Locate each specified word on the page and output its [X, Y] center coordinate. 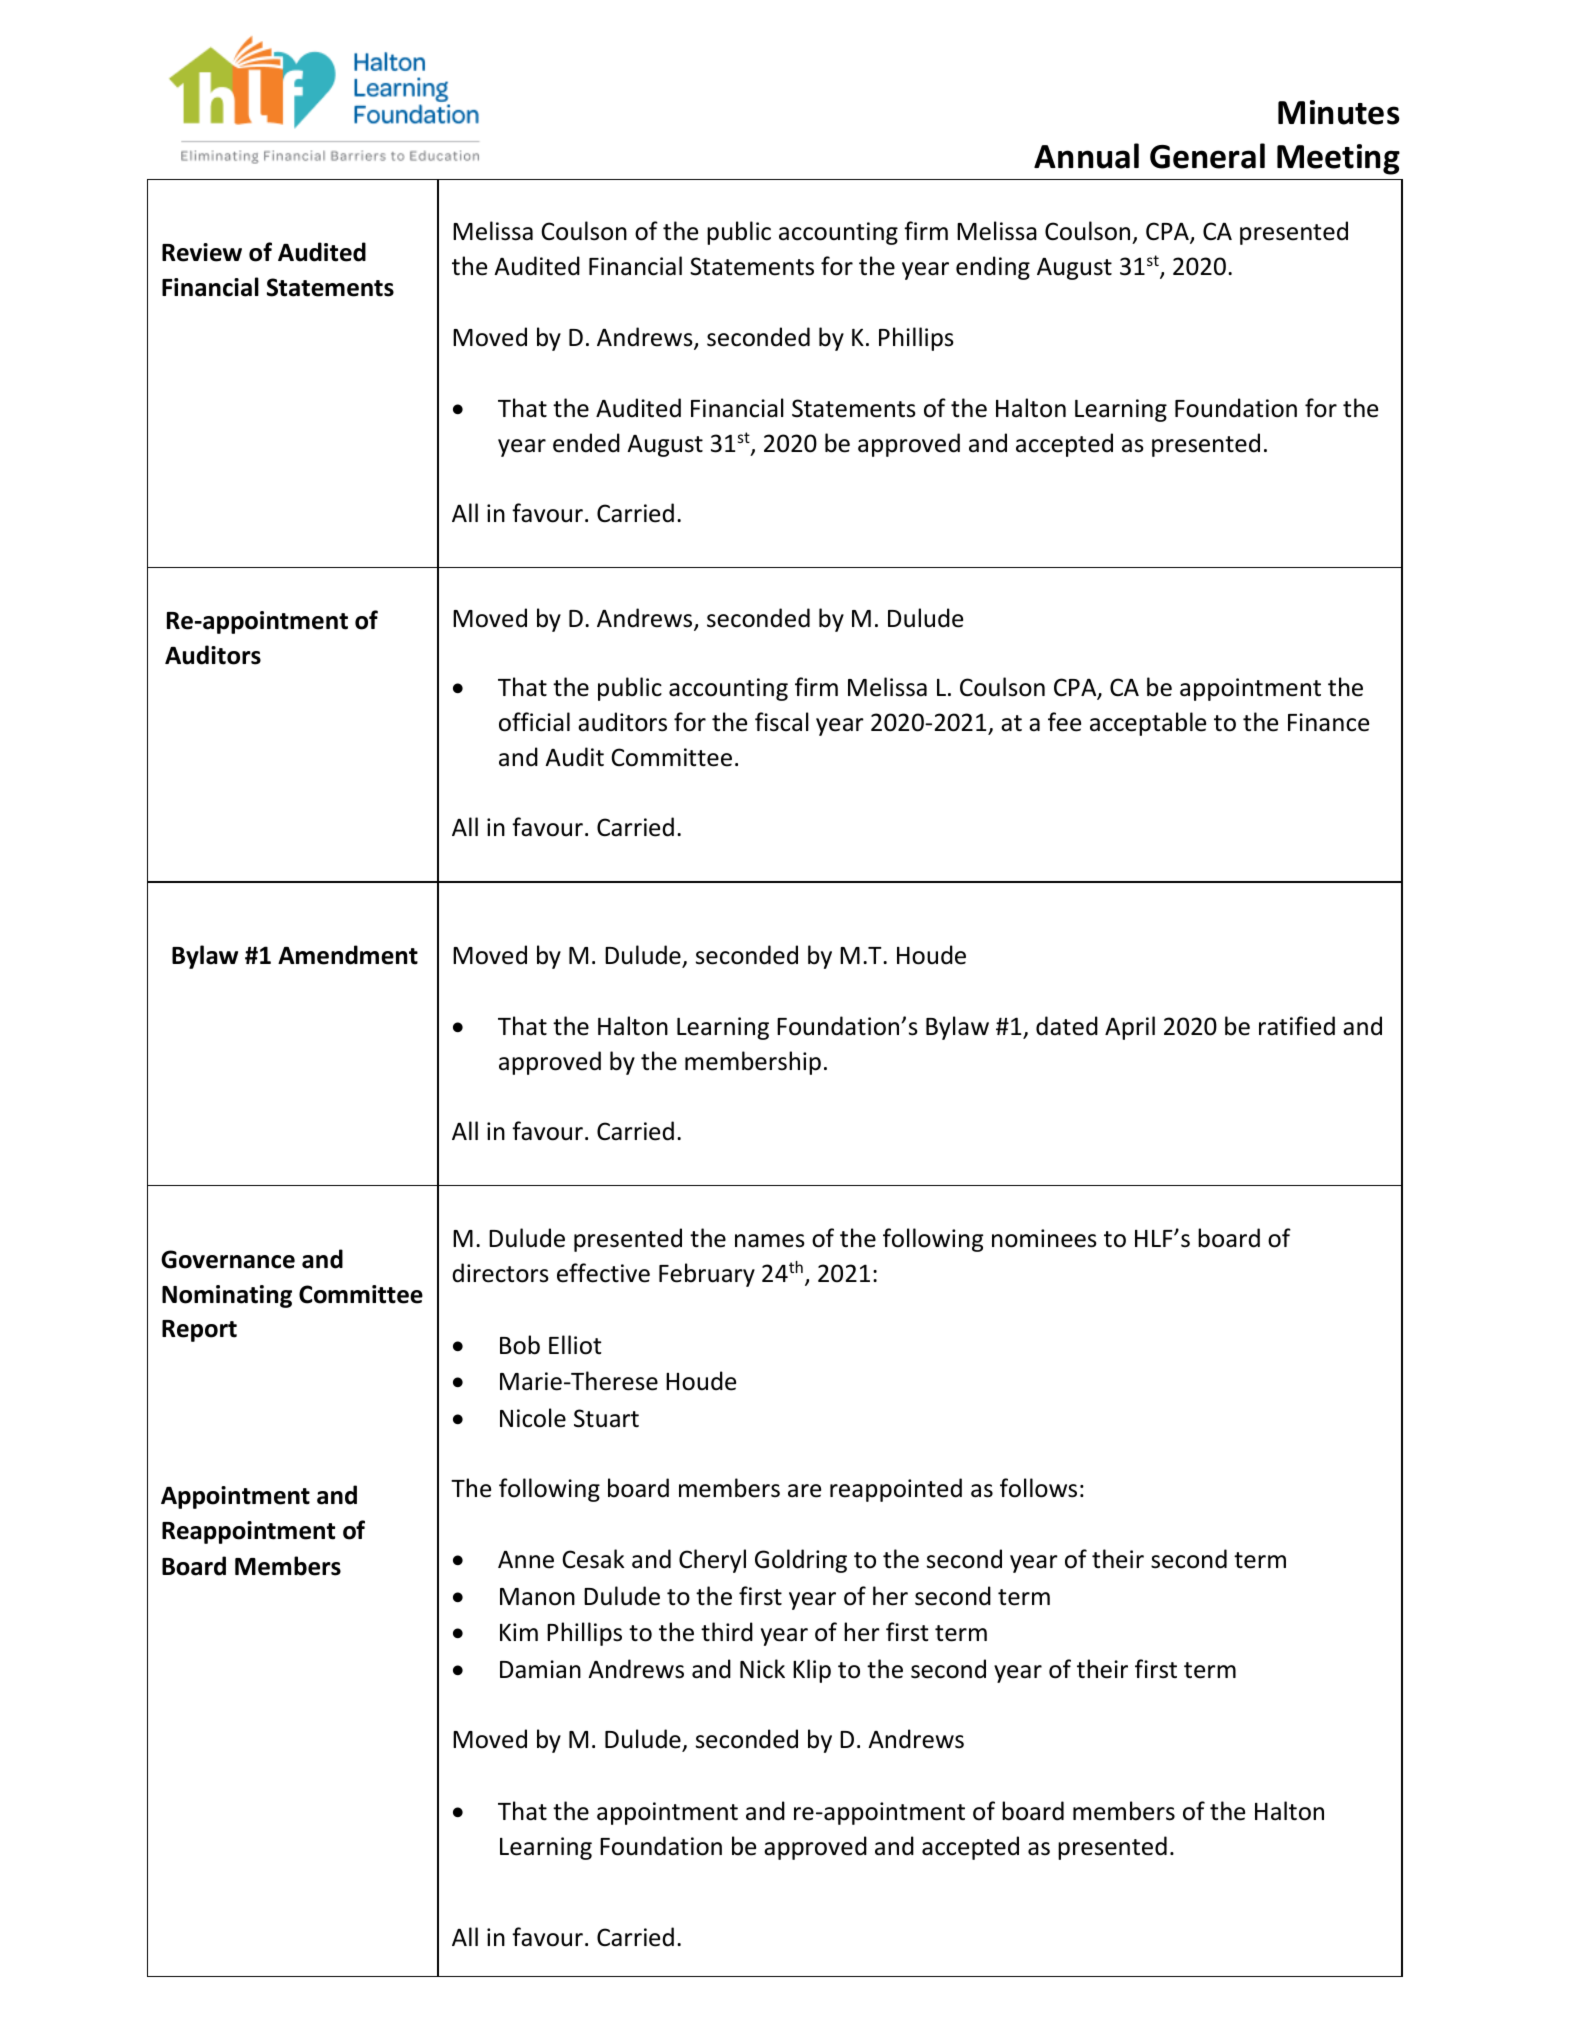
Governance [228, 1259]
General [1207, 156]
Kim [519, 1632]
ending [993, 268]
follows [1038, 1488]
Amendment [348, 955]
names [770, 1241]
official [534, 722]
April [1130, 1028]
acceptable [1148, 724]
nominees [1044, 1238]
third [727, 1632]
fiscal [782, 722]
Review [202, 252]
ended [586, 443]
